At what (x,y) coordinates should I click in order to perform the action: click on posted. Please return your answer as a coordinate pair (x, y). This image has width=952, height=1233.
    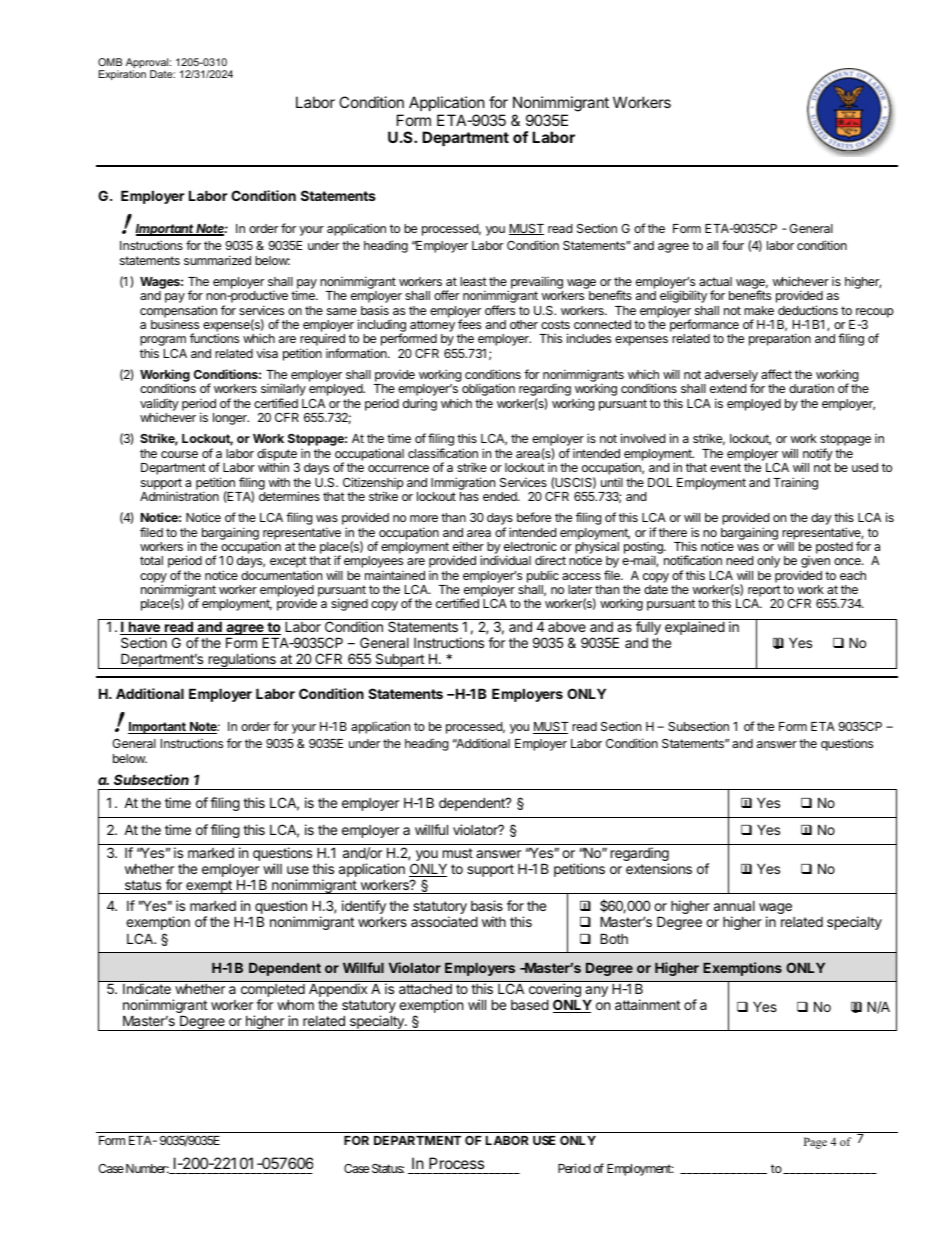
    Looking at the image, I should click on (834, 548).
